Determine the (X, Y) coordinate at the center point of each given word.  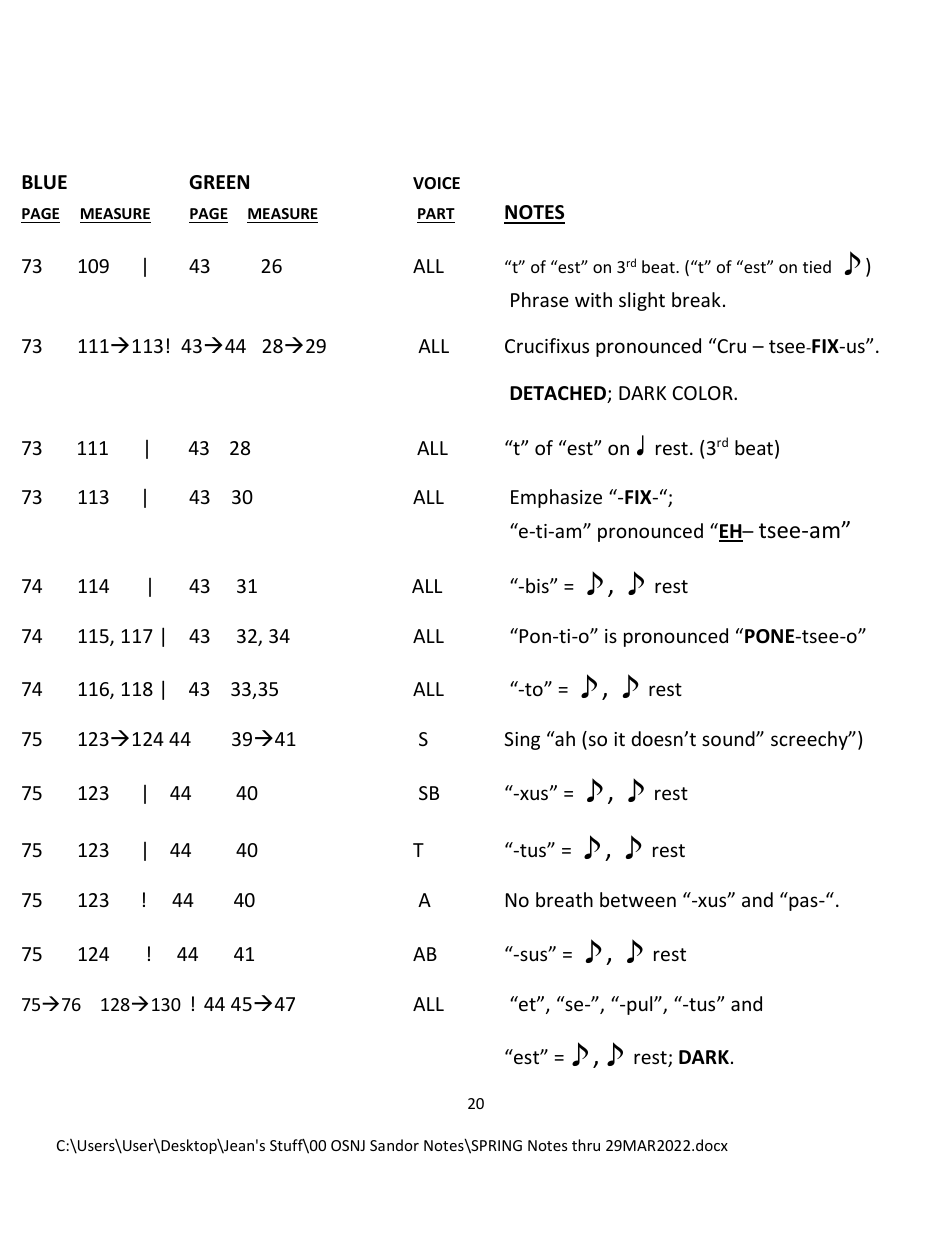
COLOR (703, 393)
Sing (522, 741)
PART (436, 213)
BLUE (44, 182)
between (638, 899)
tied (817, 266)
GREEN (219, 182)
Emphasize (556, 498)
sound (729, 738)
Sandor (394, 1145)
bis (538, 585)
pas (804, 903)
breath (564, 899)
